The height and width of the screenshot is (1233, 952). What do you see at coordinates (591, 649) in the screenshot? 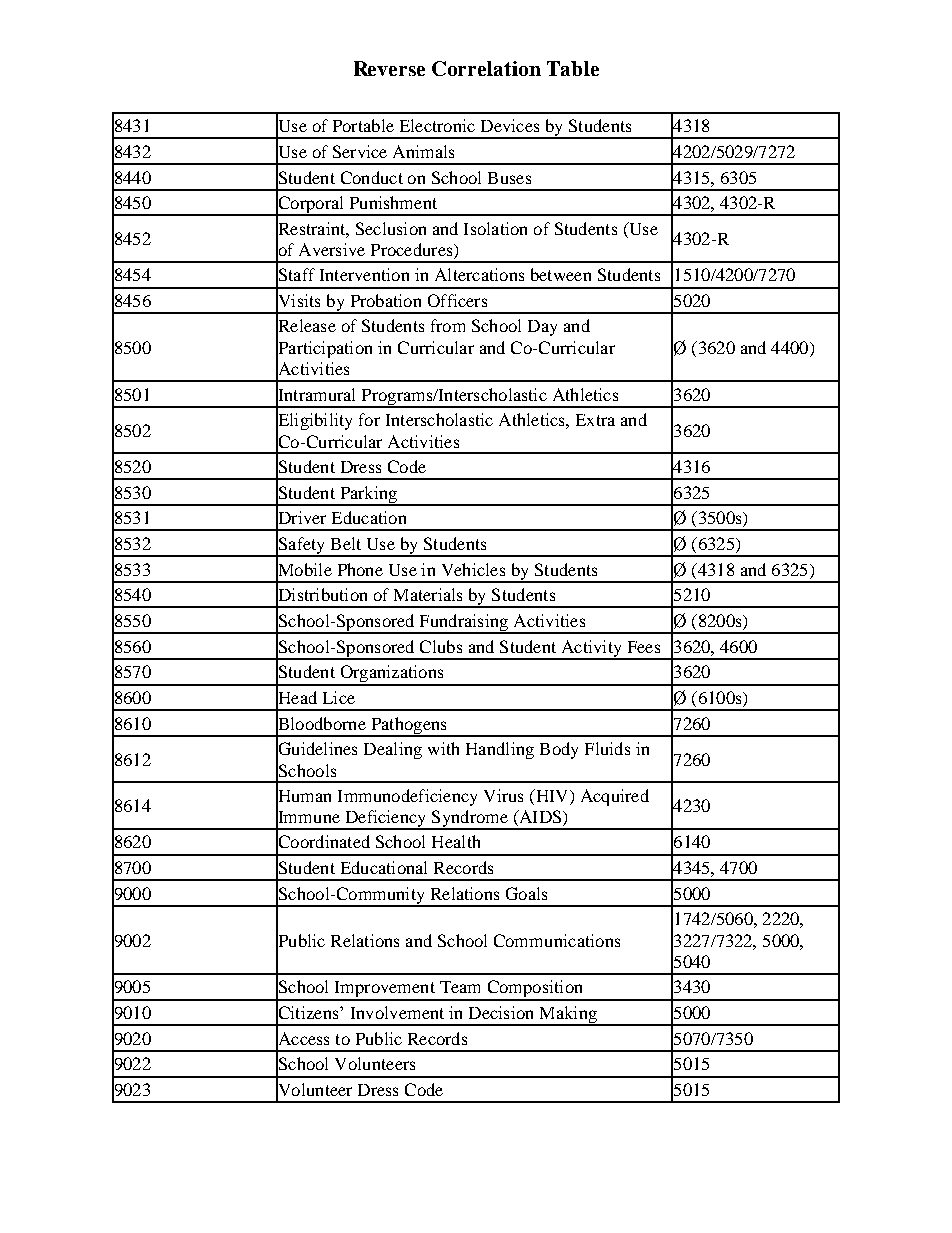
I see `Activity` at bounding box center [591, 649].
